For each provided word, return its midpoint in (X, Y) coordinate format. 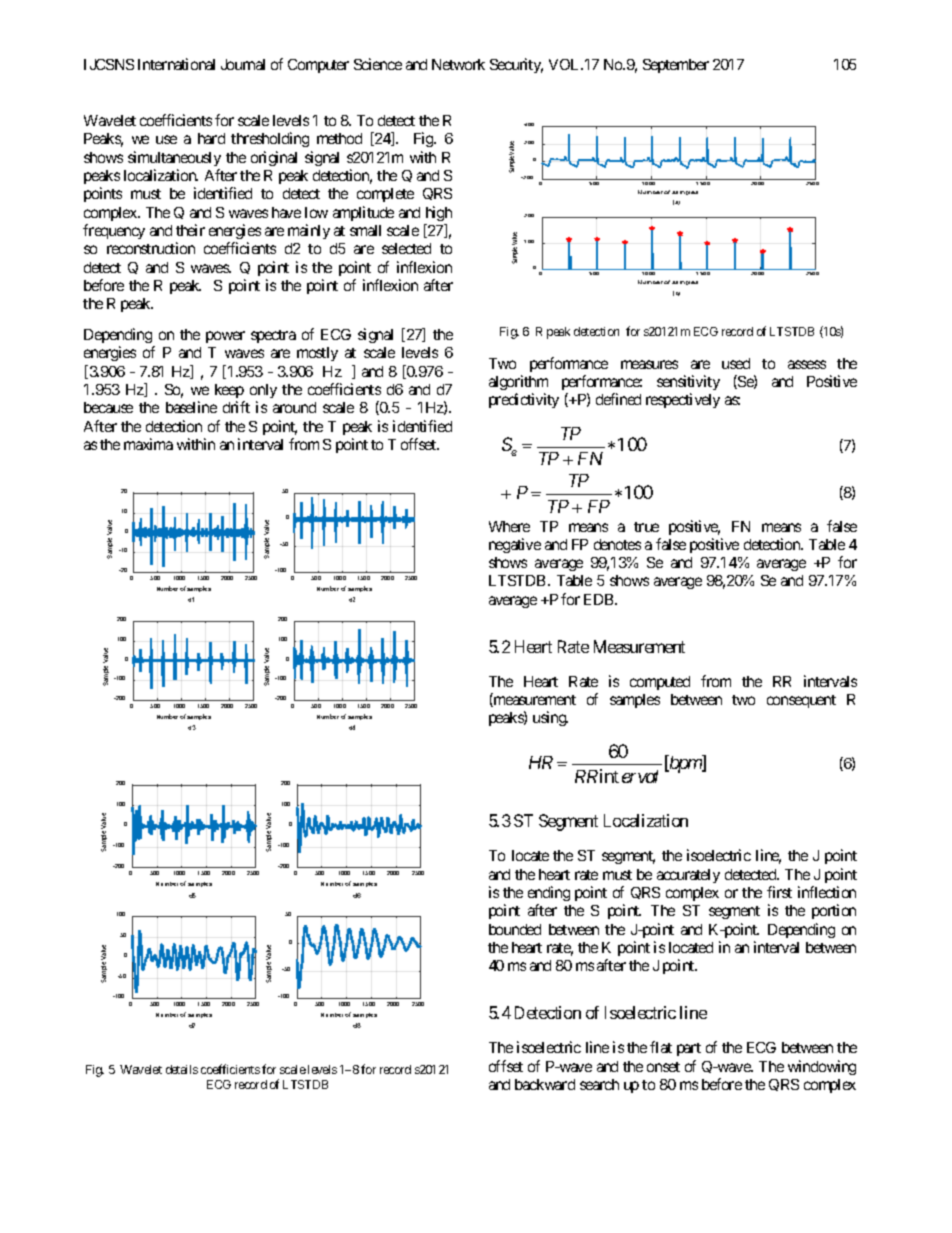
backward (545, 1084)
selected (406, 248)
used (736, 363)
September (676, 66)
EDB (600, 599)
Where (509, 526)
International (176, 64)
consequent (801, 701)
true (646, 527)
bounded (515, 929)
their (190, 230)
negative (515, 545)
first (779, 892)
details (182, 1069)
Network (458, 64)
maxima (148, 444)
